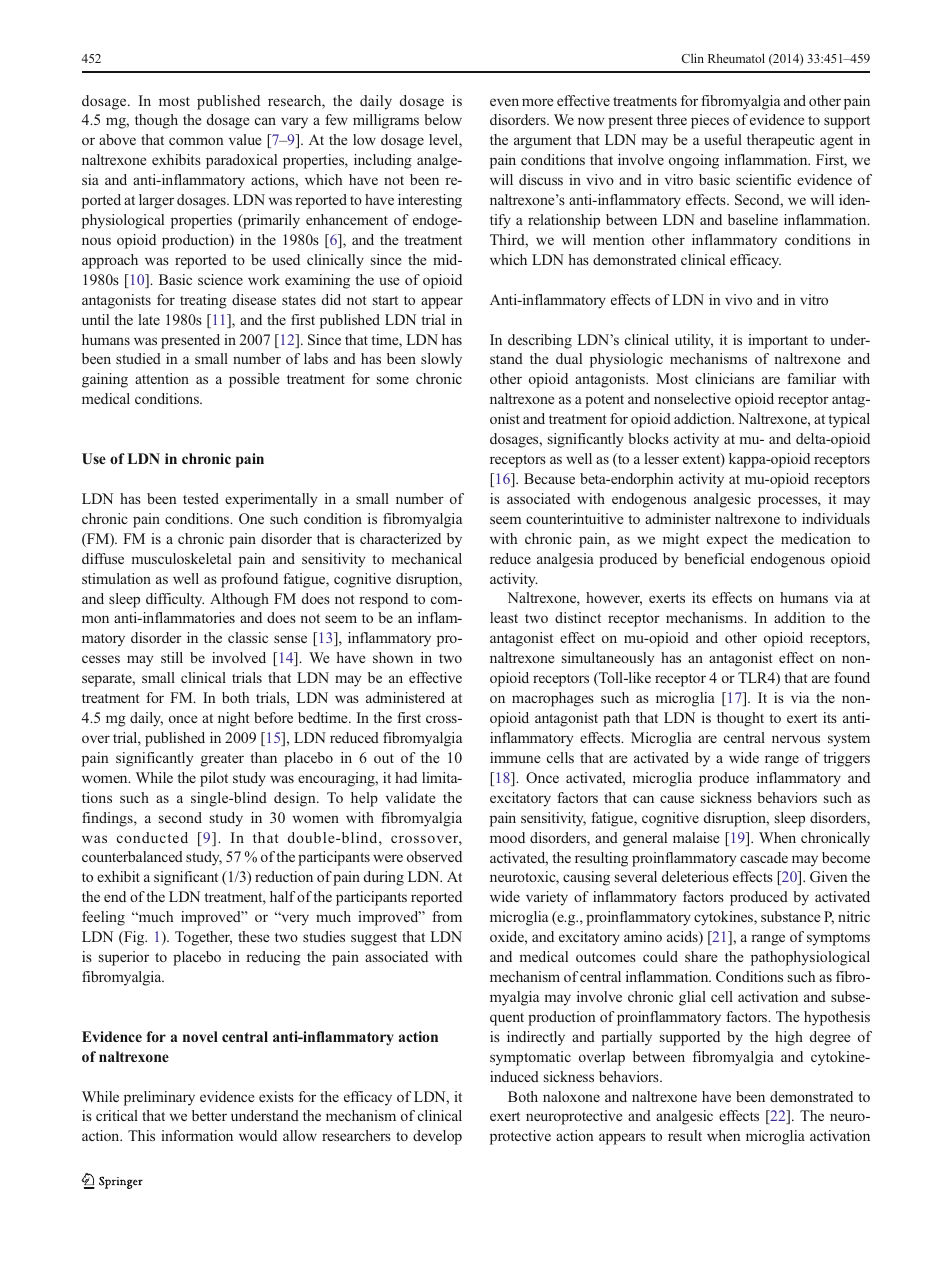 The height and width of the screenshot is (1265, 952). Describe the element at coordinates (811, 378) in the screenshot. I see `familiar` at that location.
